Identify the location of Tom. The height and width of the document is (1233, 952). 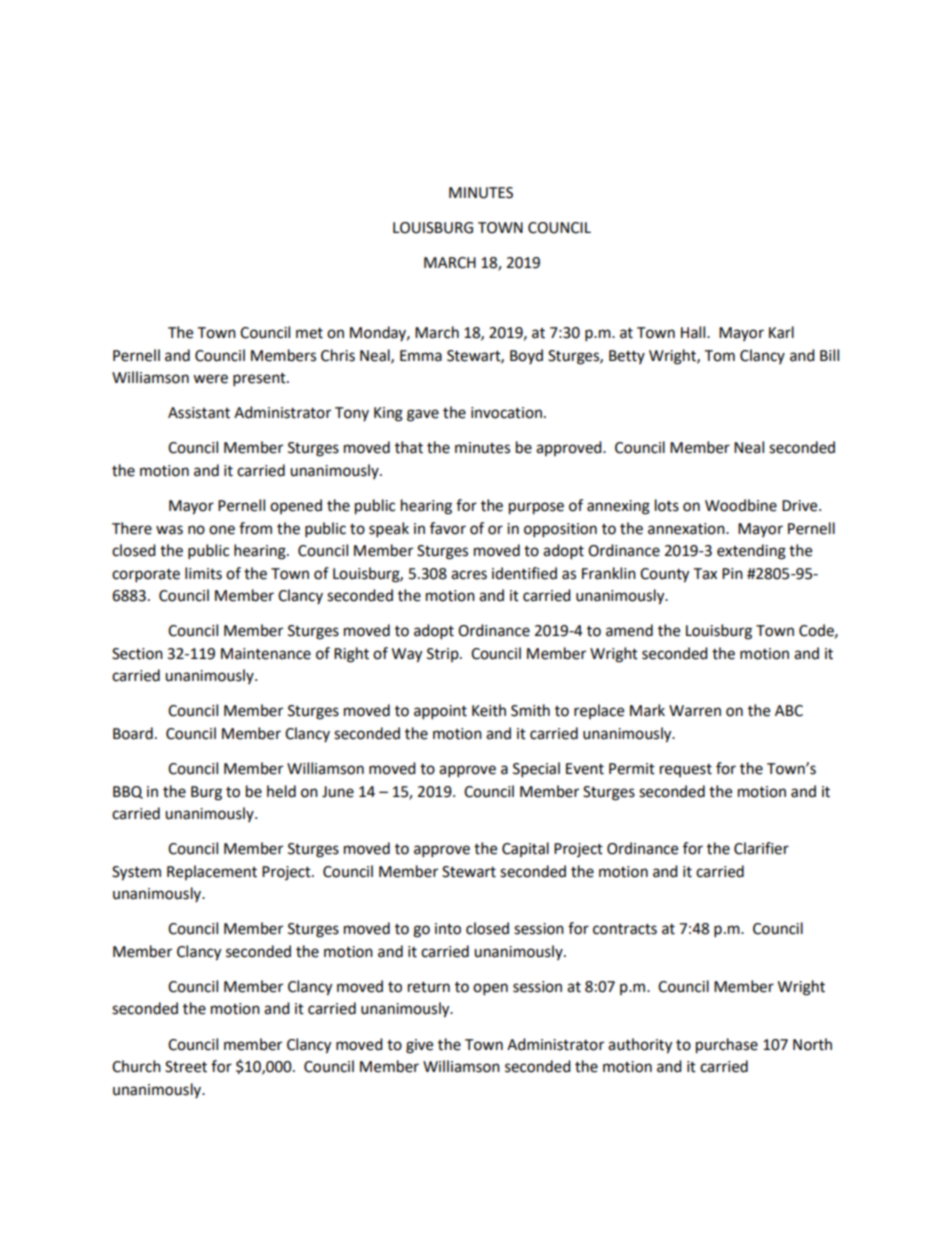
(719, 356).
